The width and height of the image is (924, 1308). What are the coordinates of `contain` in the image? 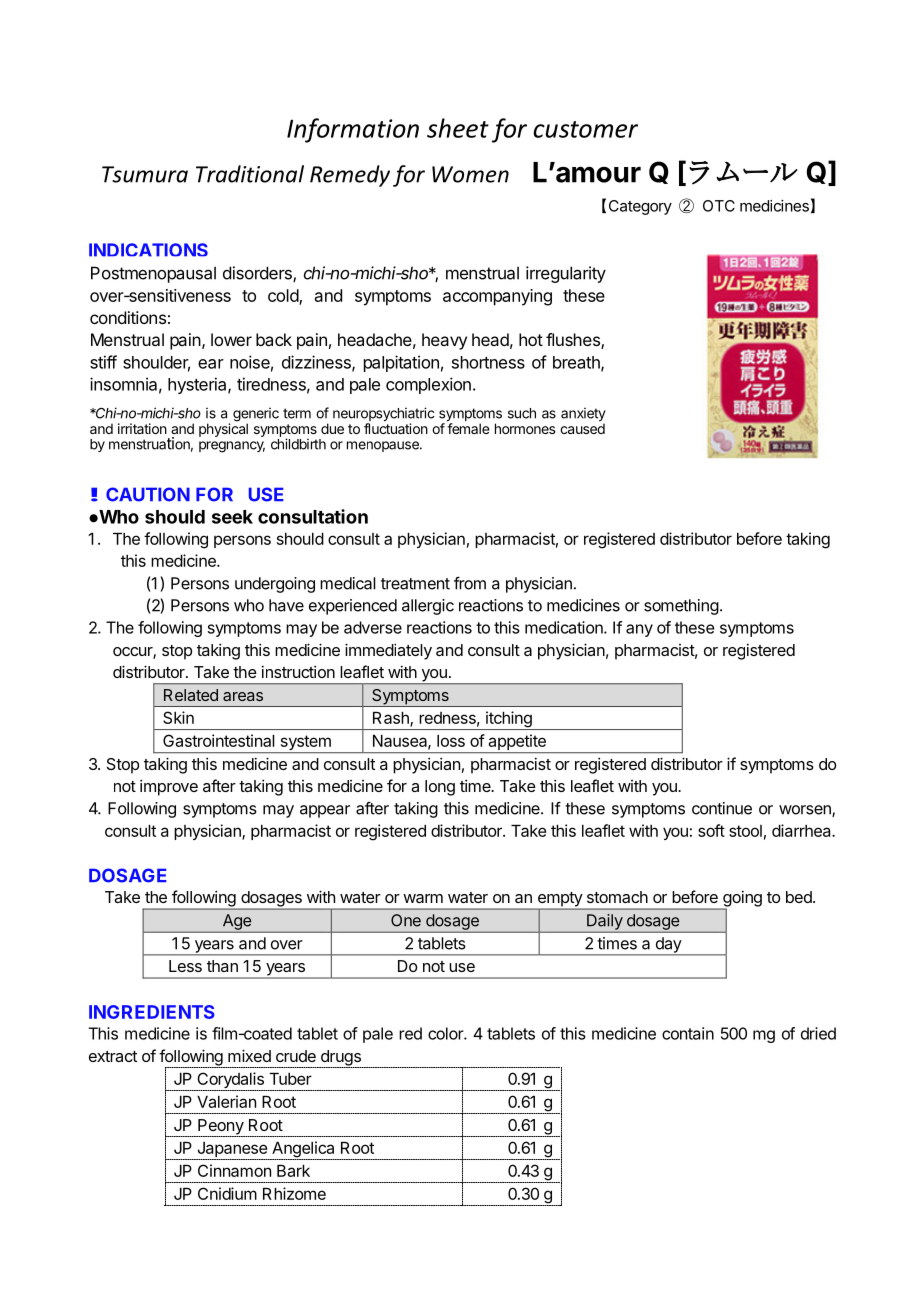 It's located at (688, 1033).
